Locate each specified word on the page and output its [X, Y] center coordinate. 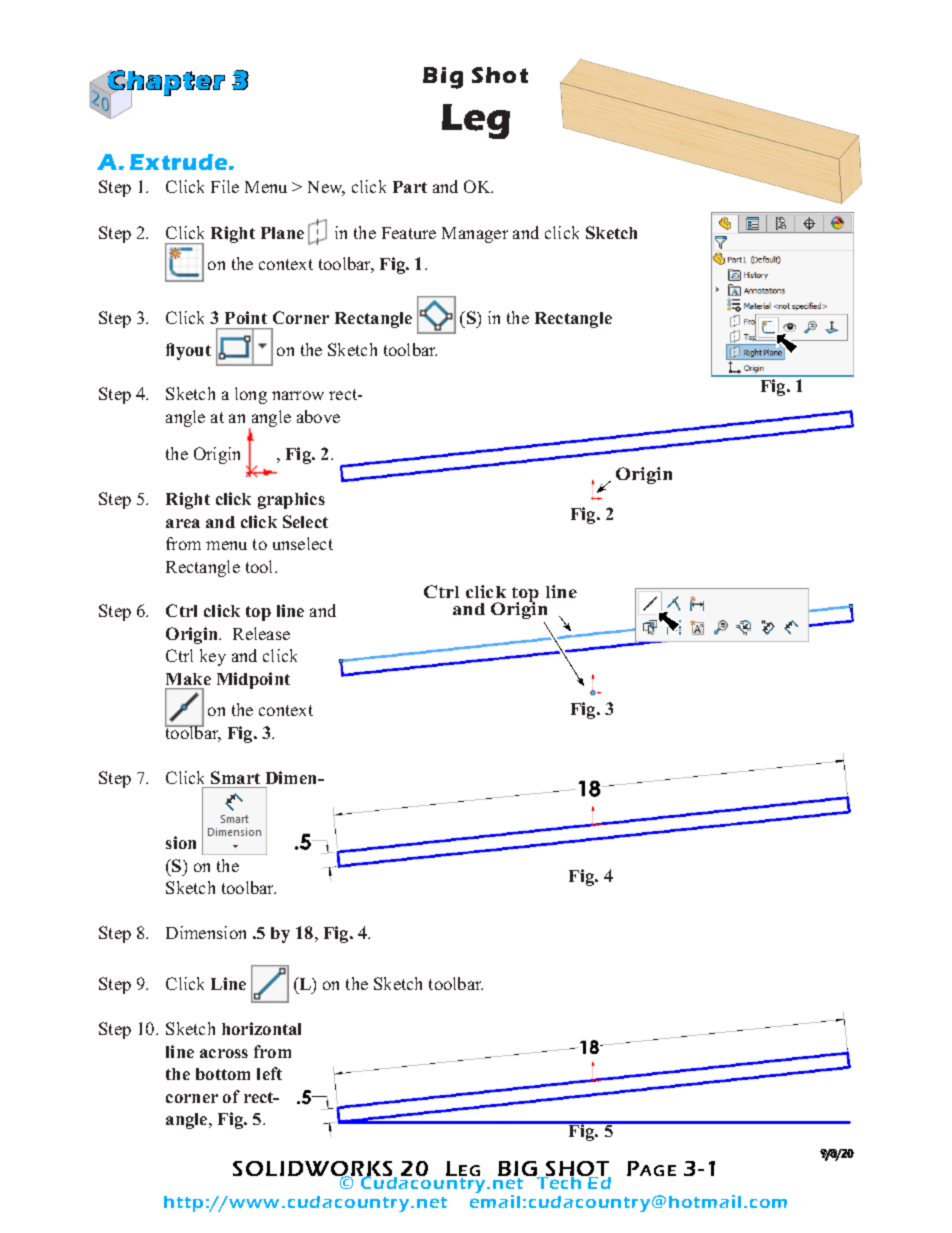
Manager [475, 235]
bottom [223, 1074]
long [251, 395]
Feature [409, 233]
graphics [291, 500]
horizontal [261, 1028]
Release [261, 633]
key [213, 657]
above [318, 416]
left [269, 1073]
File [225, 186]
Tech [559, 1182]
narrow [298, 395]
